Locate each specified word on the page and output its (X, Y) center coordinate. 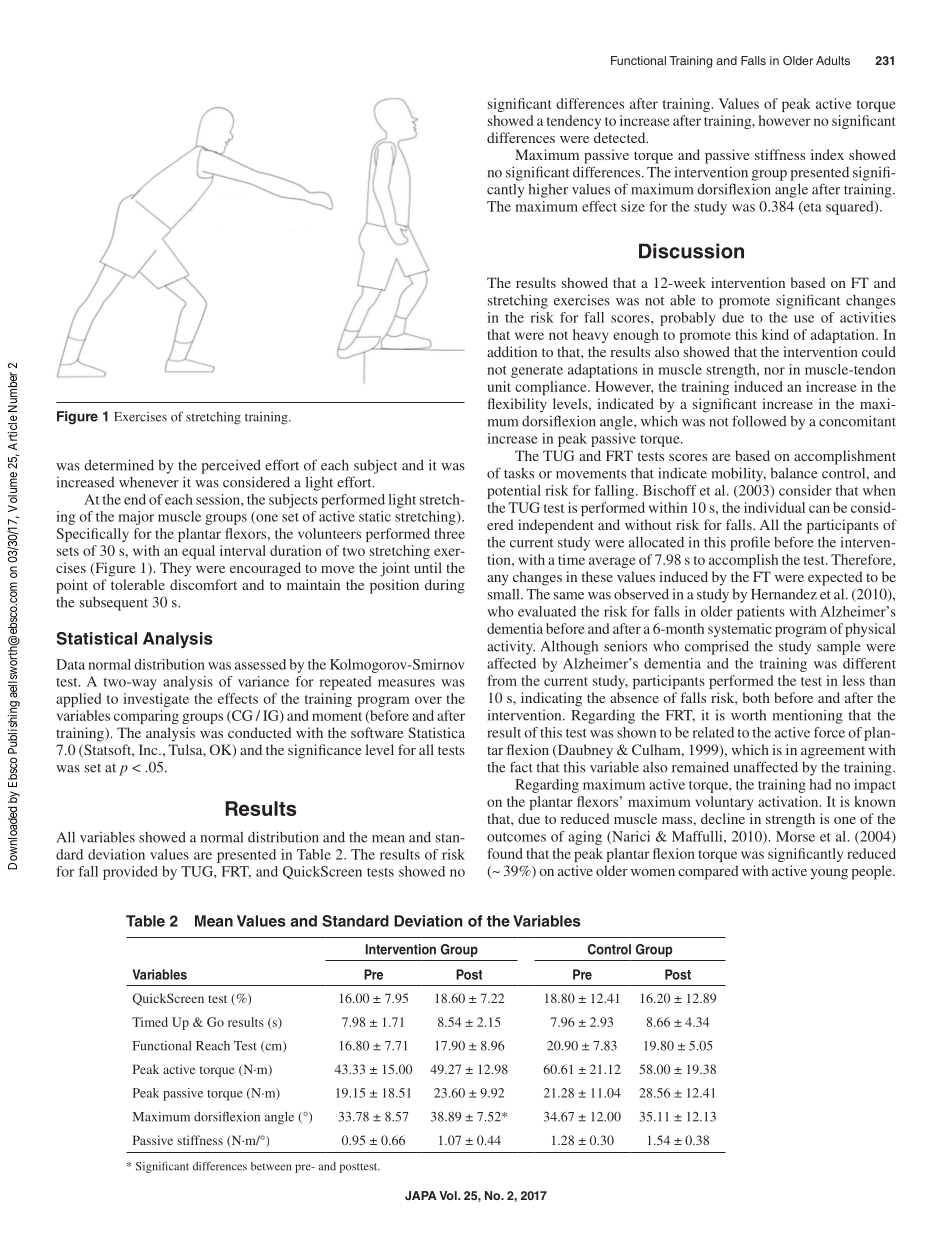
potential (514, 492)
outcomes (516, 837)
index (827, 154)
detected (621, 137)
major (136, 518)
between (271, 1166)
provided (130, 873)
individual (774, 507)
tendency (574, 122)
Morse (795, 836)
